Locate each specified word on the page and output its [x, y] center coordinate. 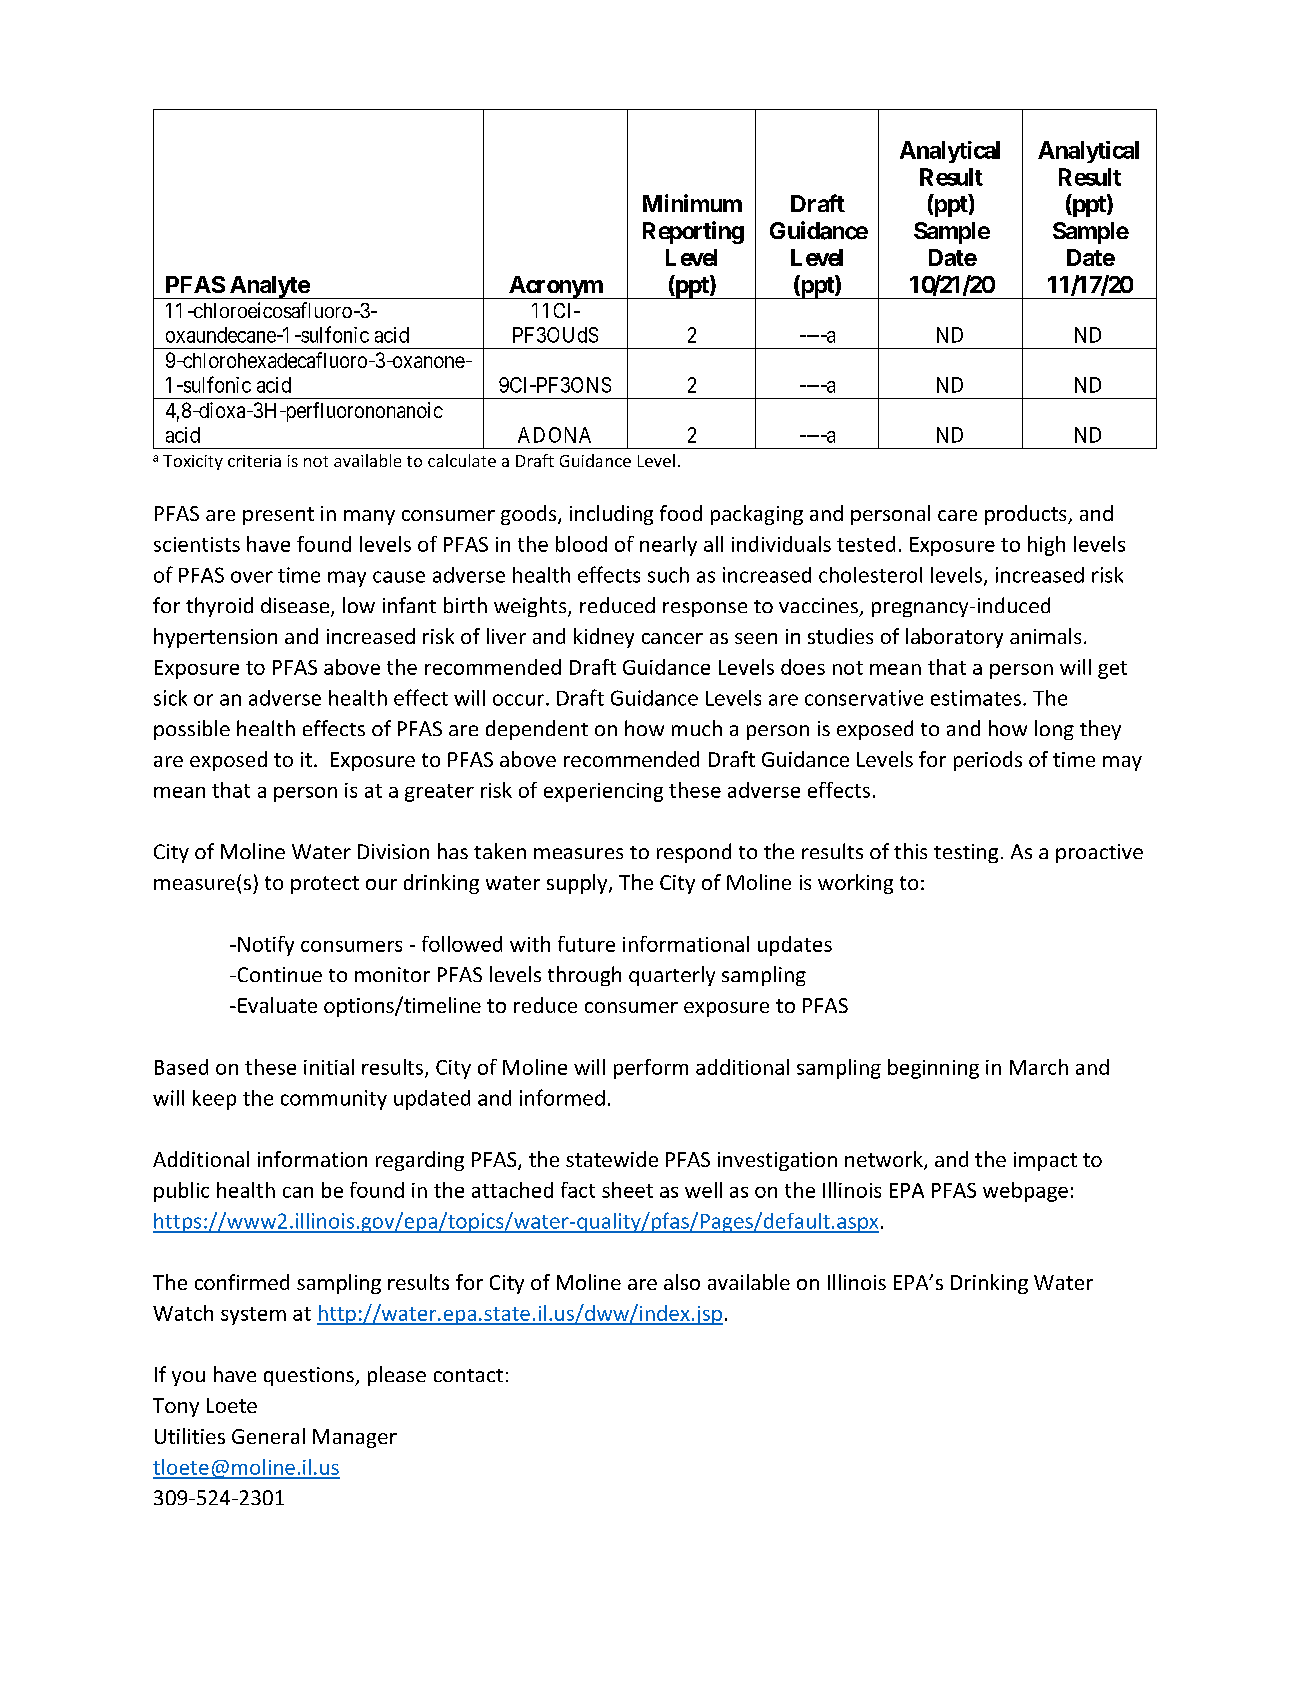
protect [325, 885]
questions [310, 1376]
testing [966, 853]
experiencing [603, 792]
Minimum [692, 203]
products [1027, 515]
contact [468, 1375]
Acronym [555, 287]
